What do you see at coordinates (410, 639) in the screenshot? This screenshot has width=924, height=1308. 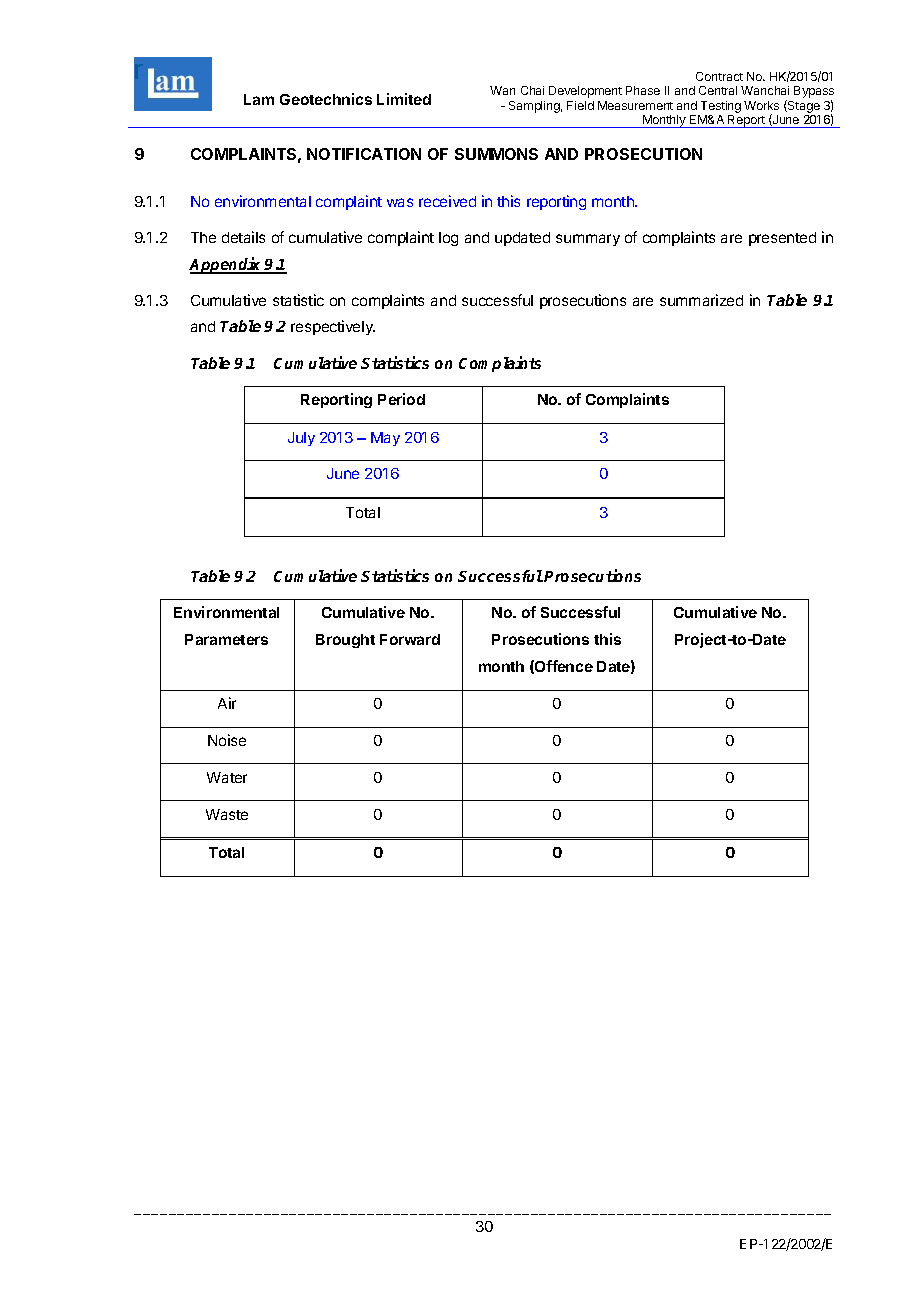 I see `Forward` at bounding box center [410, 639].
